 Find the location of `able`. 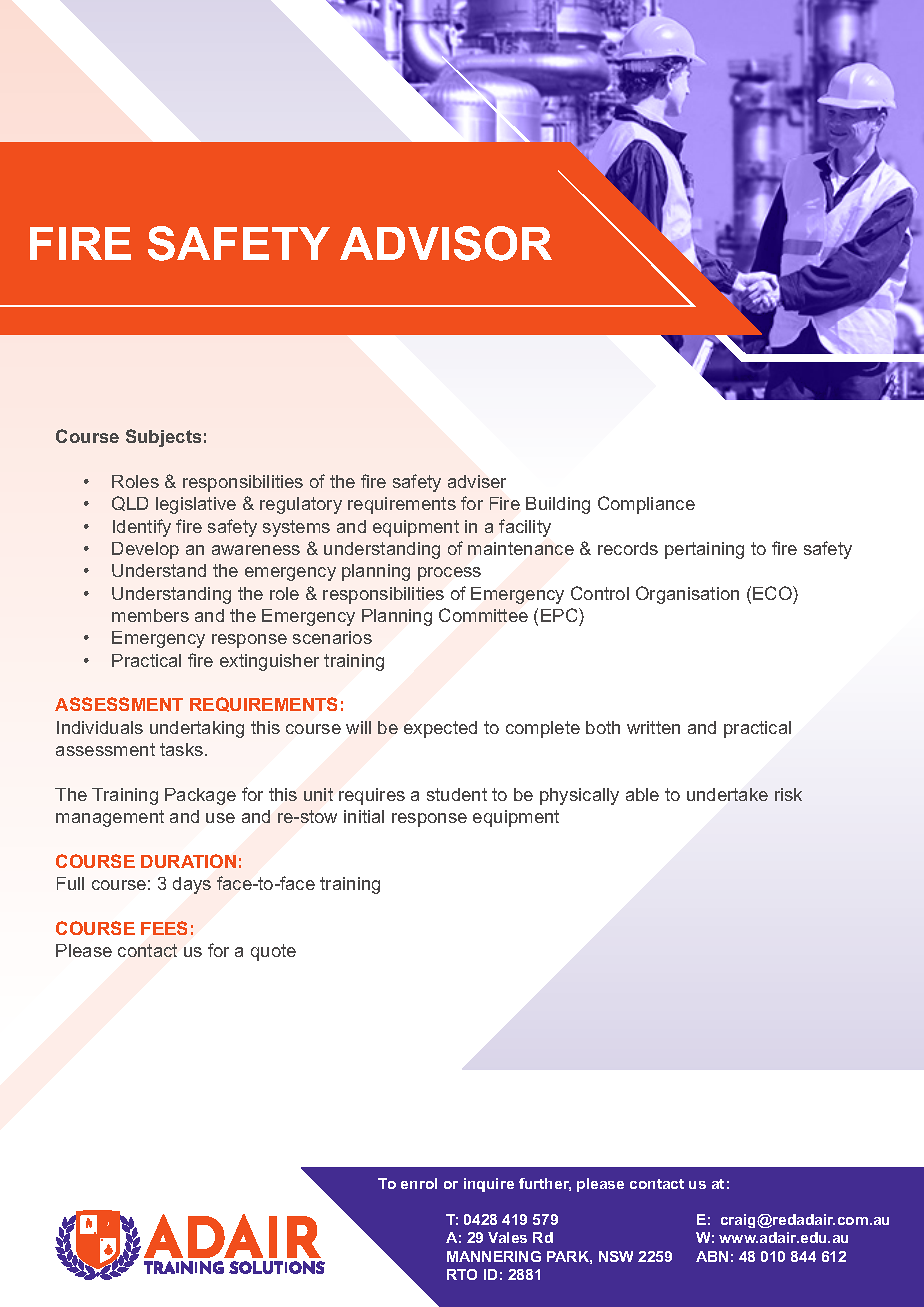

able is located at coordinates (642, 794).
